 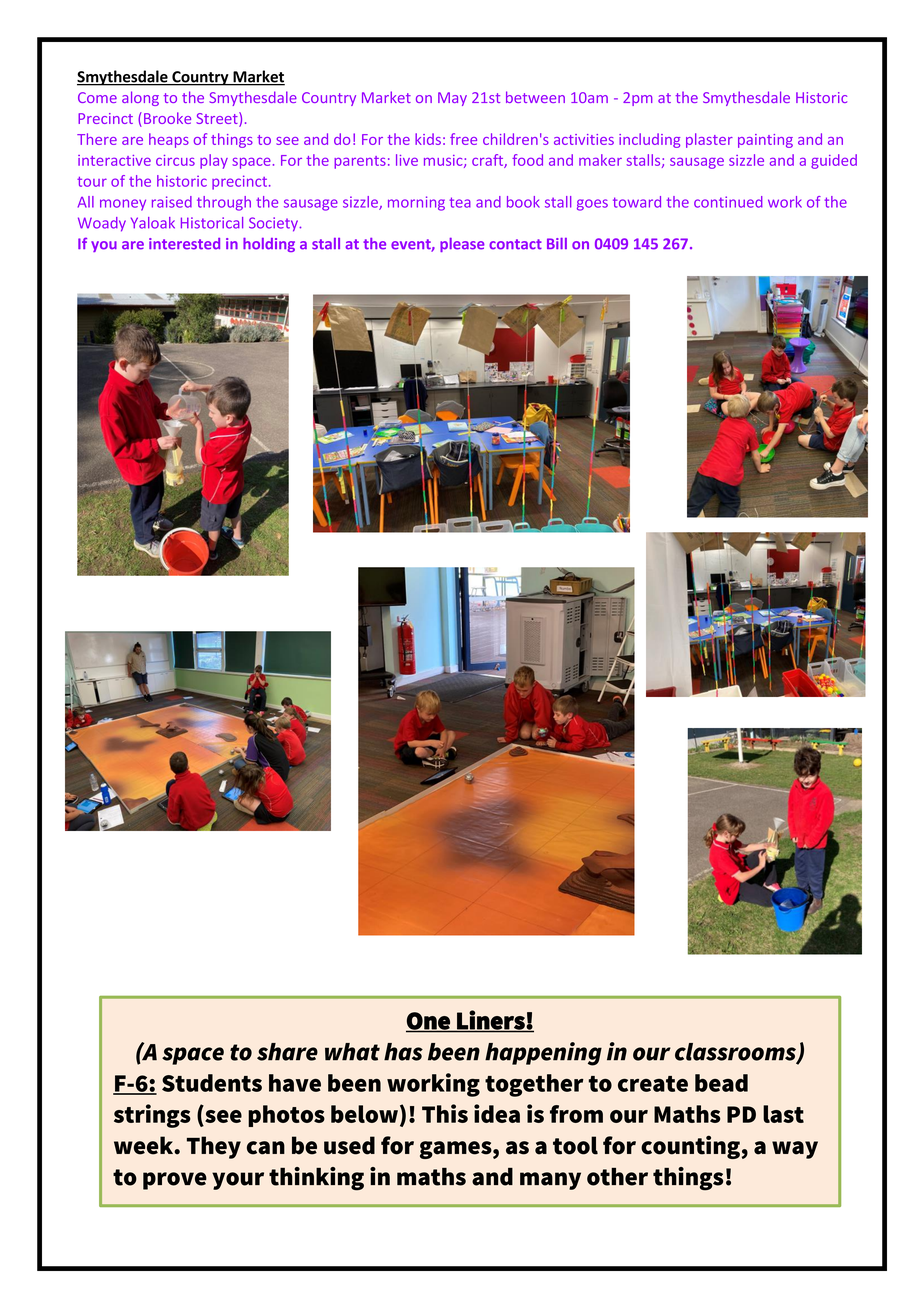 What do you see at coordinates (214, 1147) in the image?
I see `They` at bounding box center [214, 1147].
